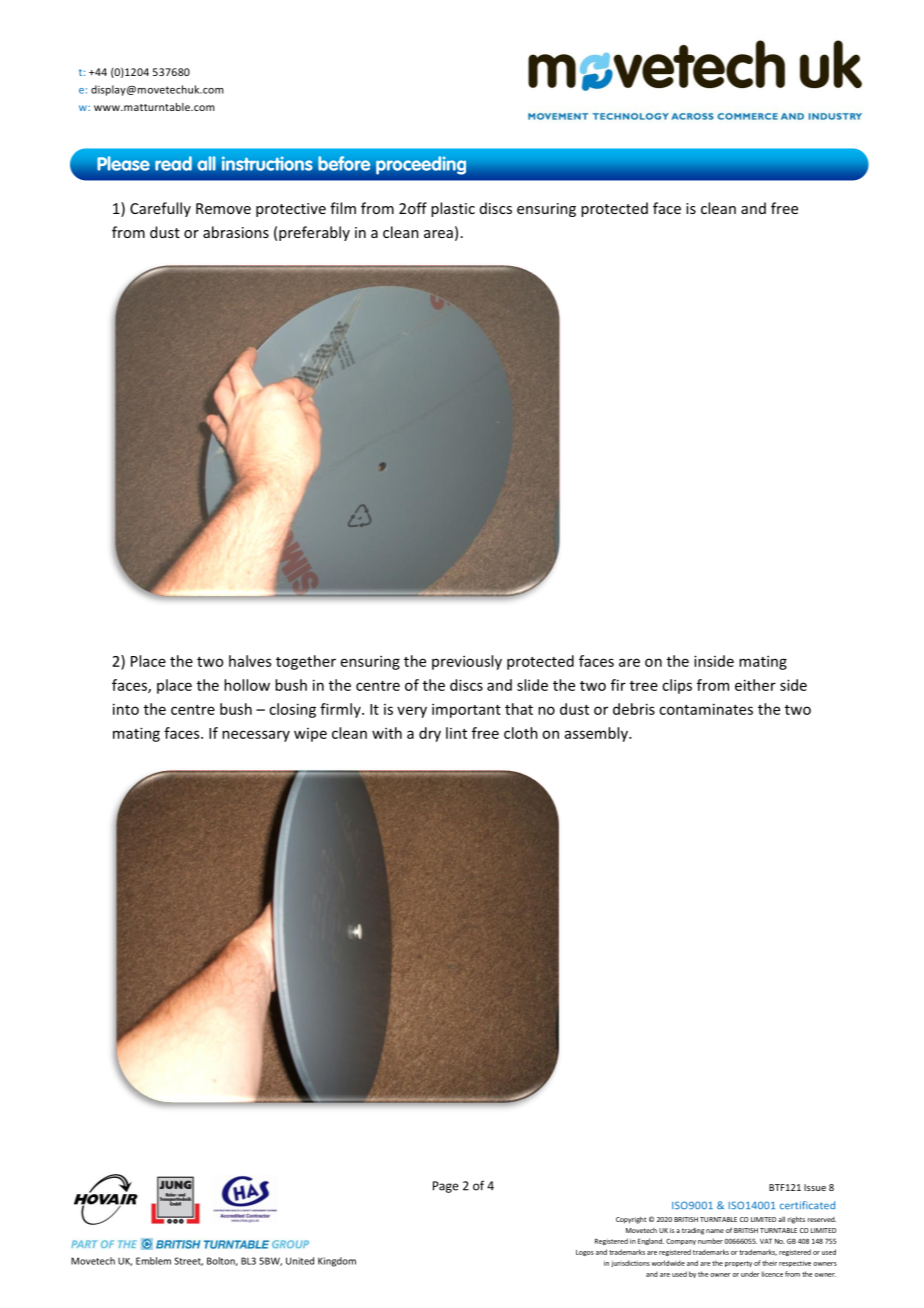 Image resolution: width=924 pixels, height=1308 pixels. I want to click on area, so click(438, 234).
